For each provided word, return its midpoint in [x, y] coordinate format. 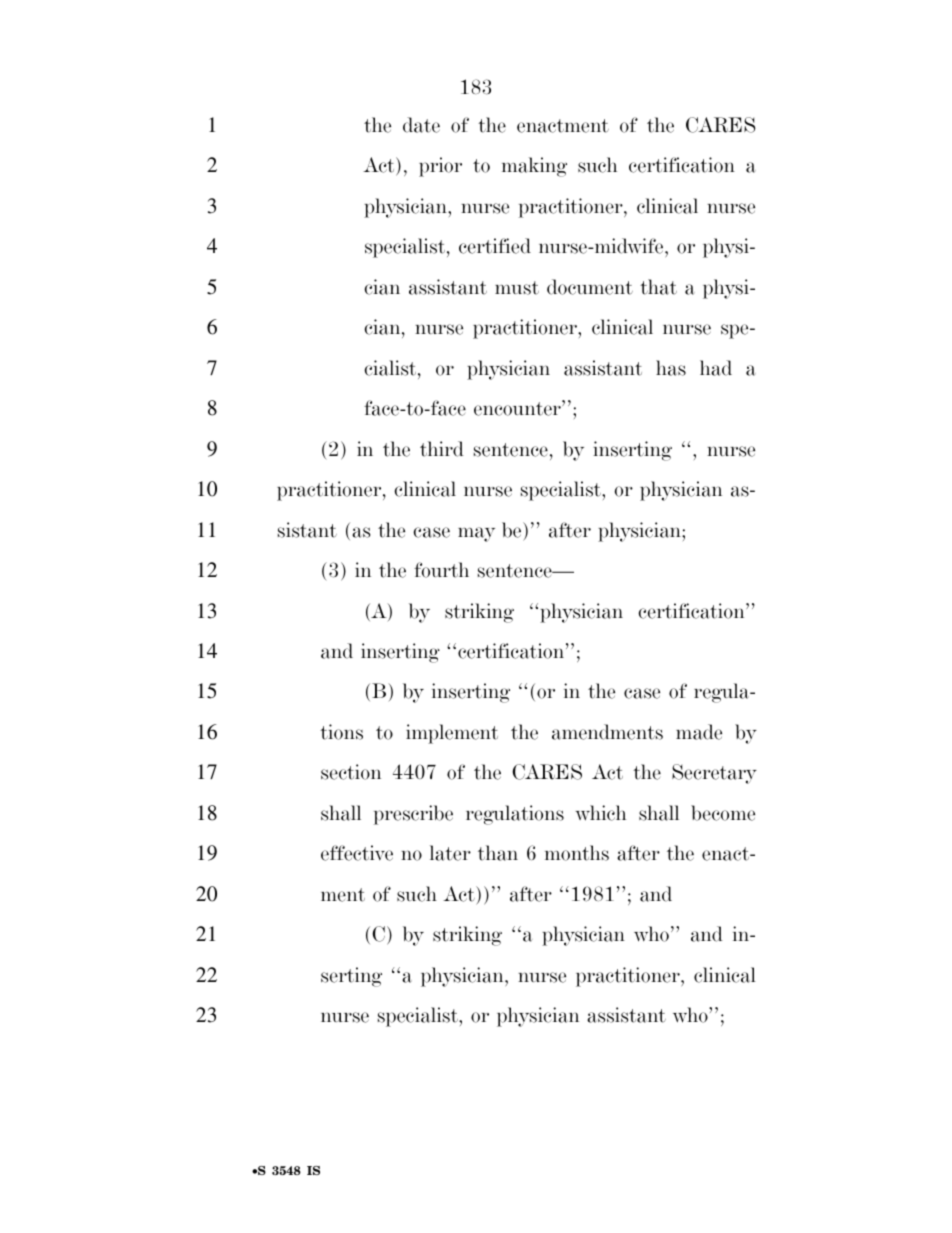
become [723, 813]
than [498, 853]
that [658, 287]
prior [440, 167]
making [534, 167]
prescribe [413, 815]
